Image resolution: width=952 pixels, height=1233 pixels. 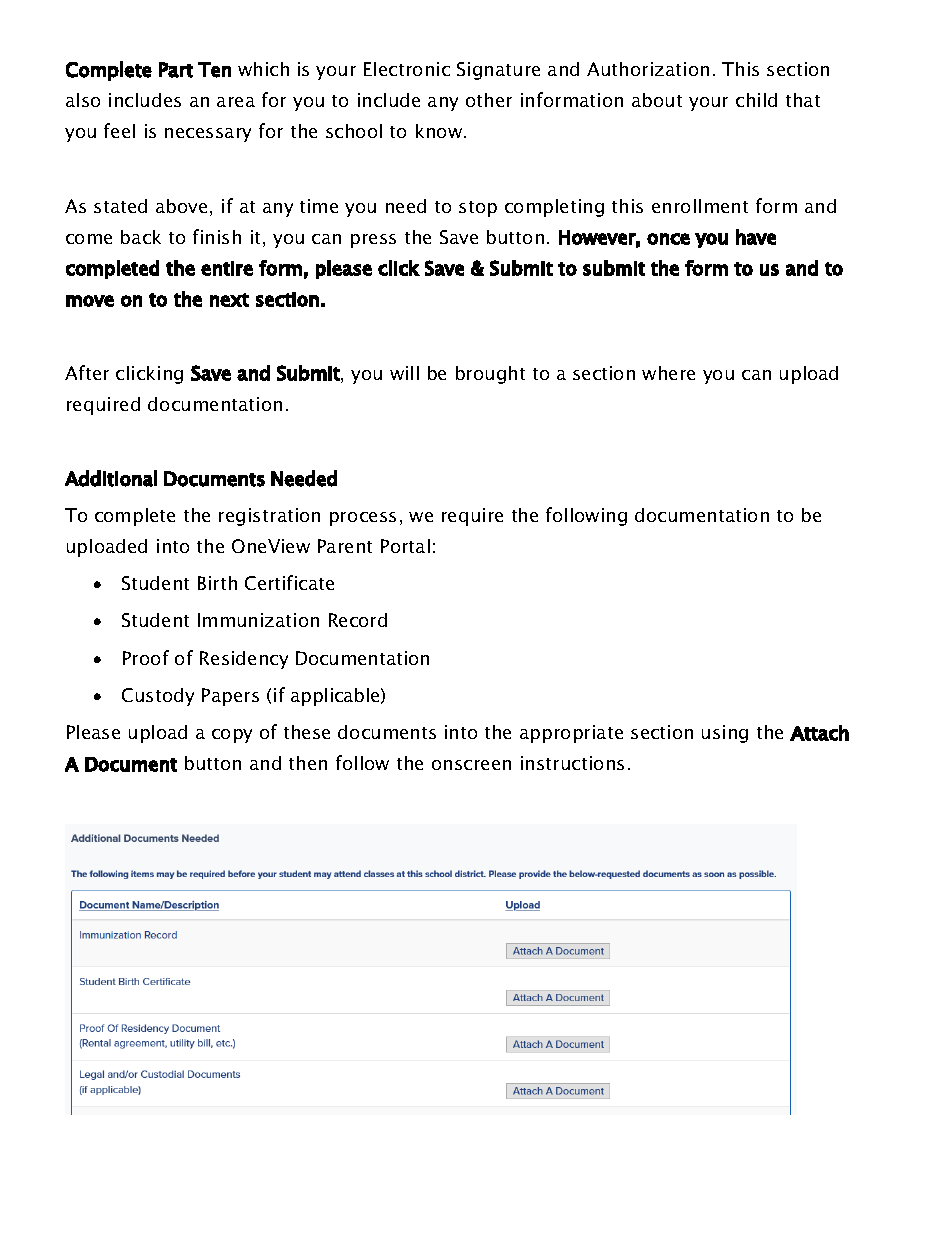 What do you see at coordinates (141, 237) in the screenshot?
I see `back` at bounding box center [141, 237].
